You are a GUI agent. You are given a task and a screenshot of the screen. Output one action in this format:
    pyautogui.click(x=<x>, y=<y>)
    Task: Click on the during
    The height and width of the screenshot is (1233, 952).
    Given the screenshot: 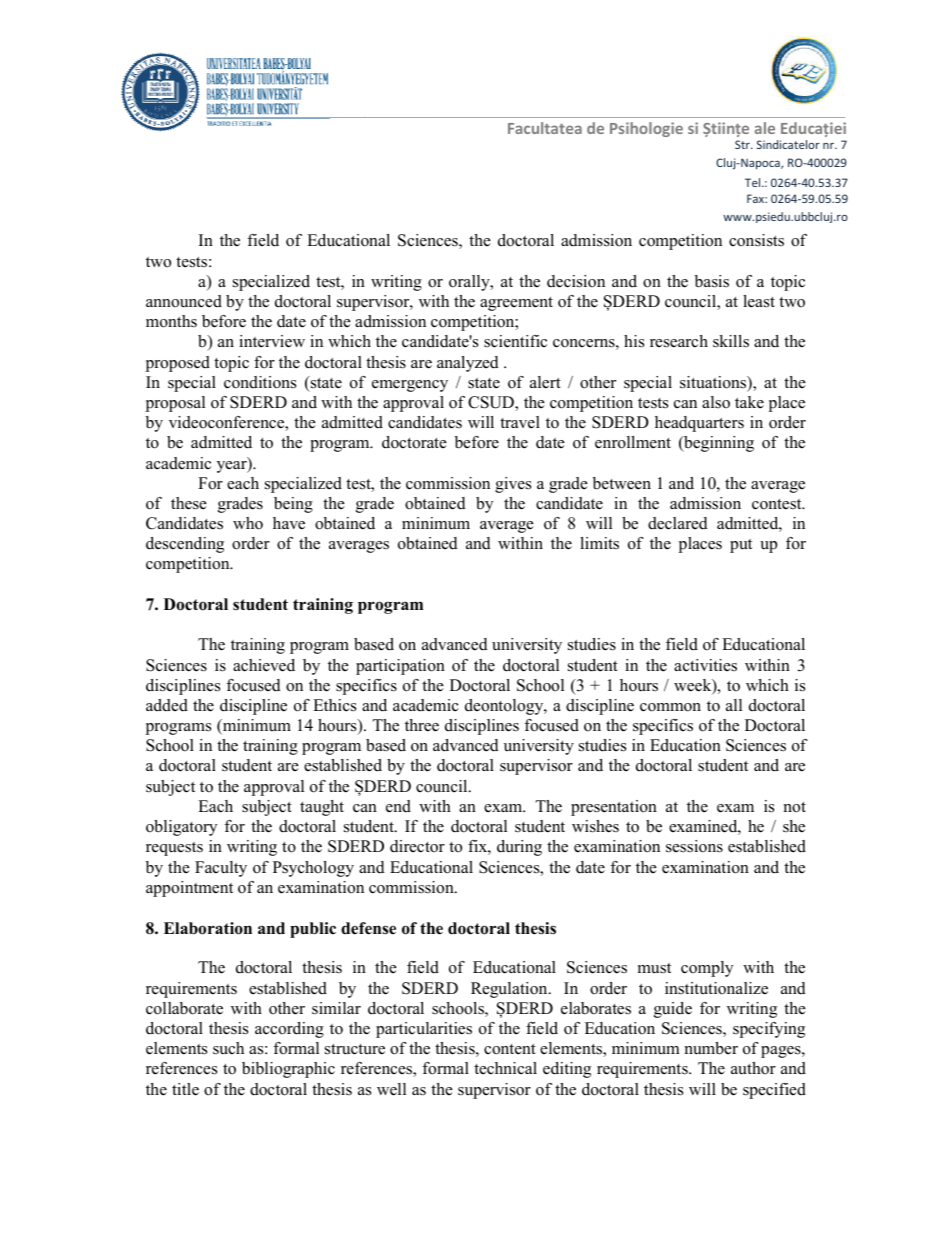 What is the action you would take?
    pyautogui.click(x=519, y=848)
